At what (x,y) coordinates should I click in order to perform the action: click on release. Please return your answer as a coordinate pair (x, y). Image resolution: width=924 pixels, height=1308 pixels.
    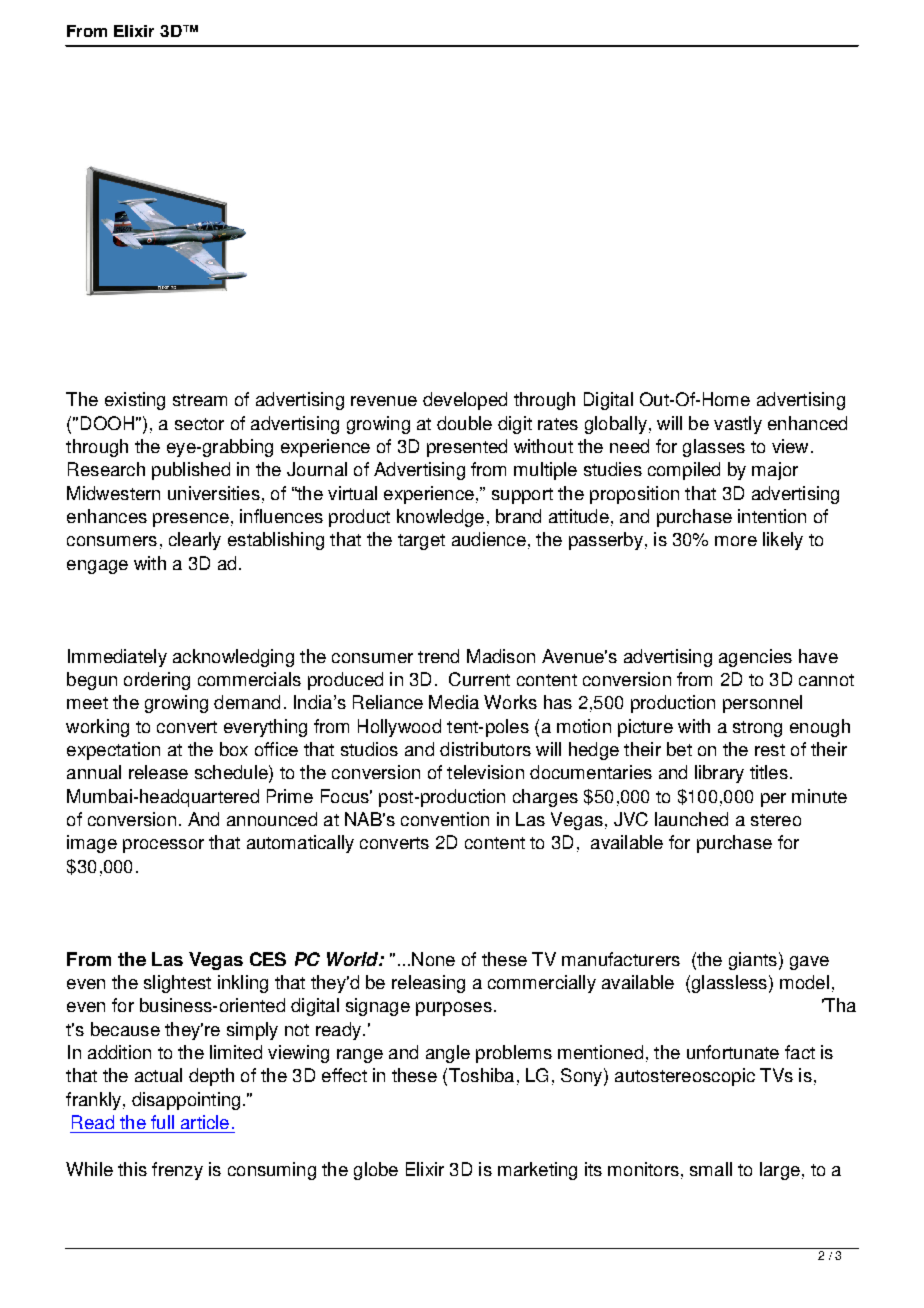
    Looking at the image, I should click on (158, 772).
